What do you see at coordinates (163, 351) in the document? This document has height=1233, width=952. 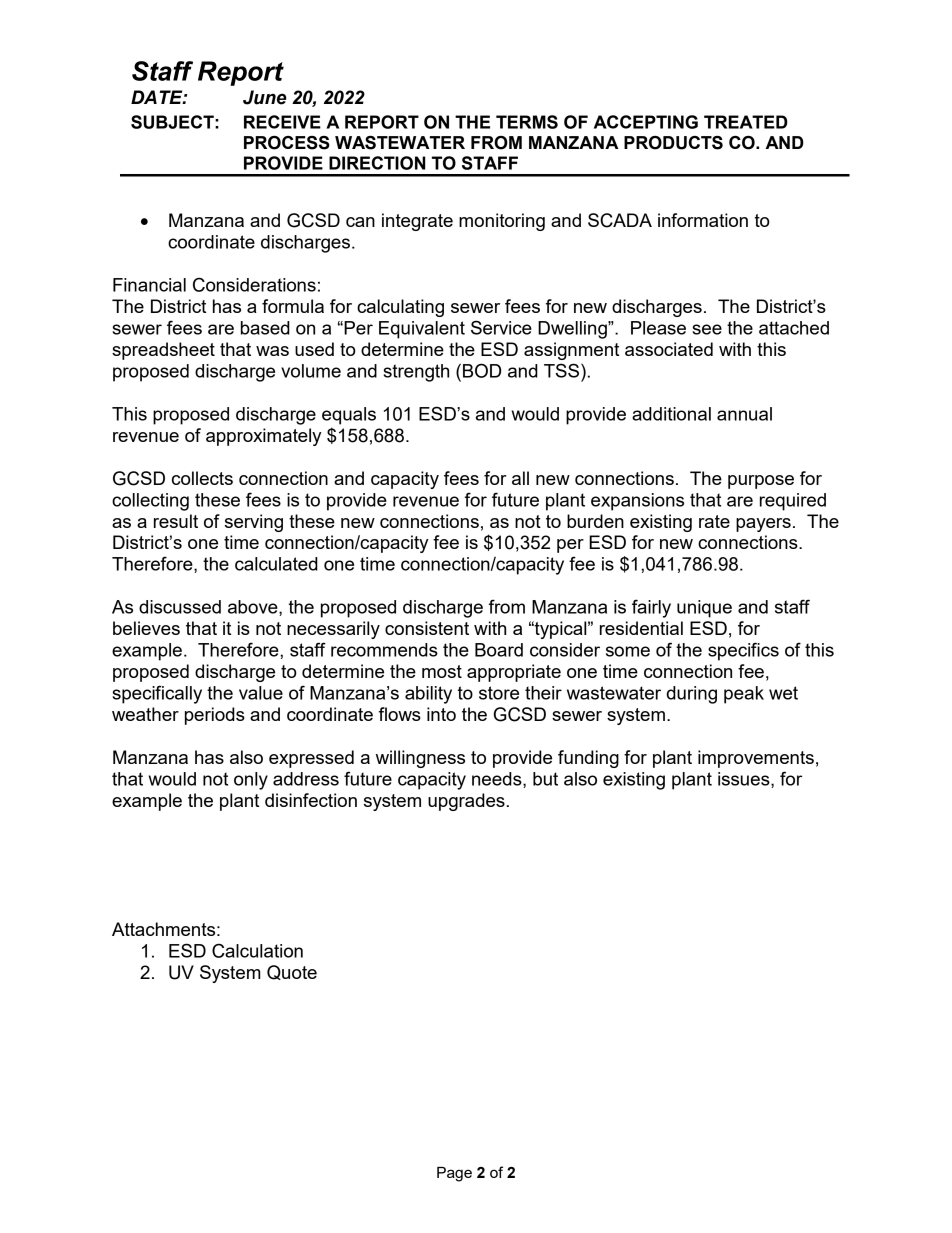 I see `spreadsheet` at bounding box center [163, 351].
